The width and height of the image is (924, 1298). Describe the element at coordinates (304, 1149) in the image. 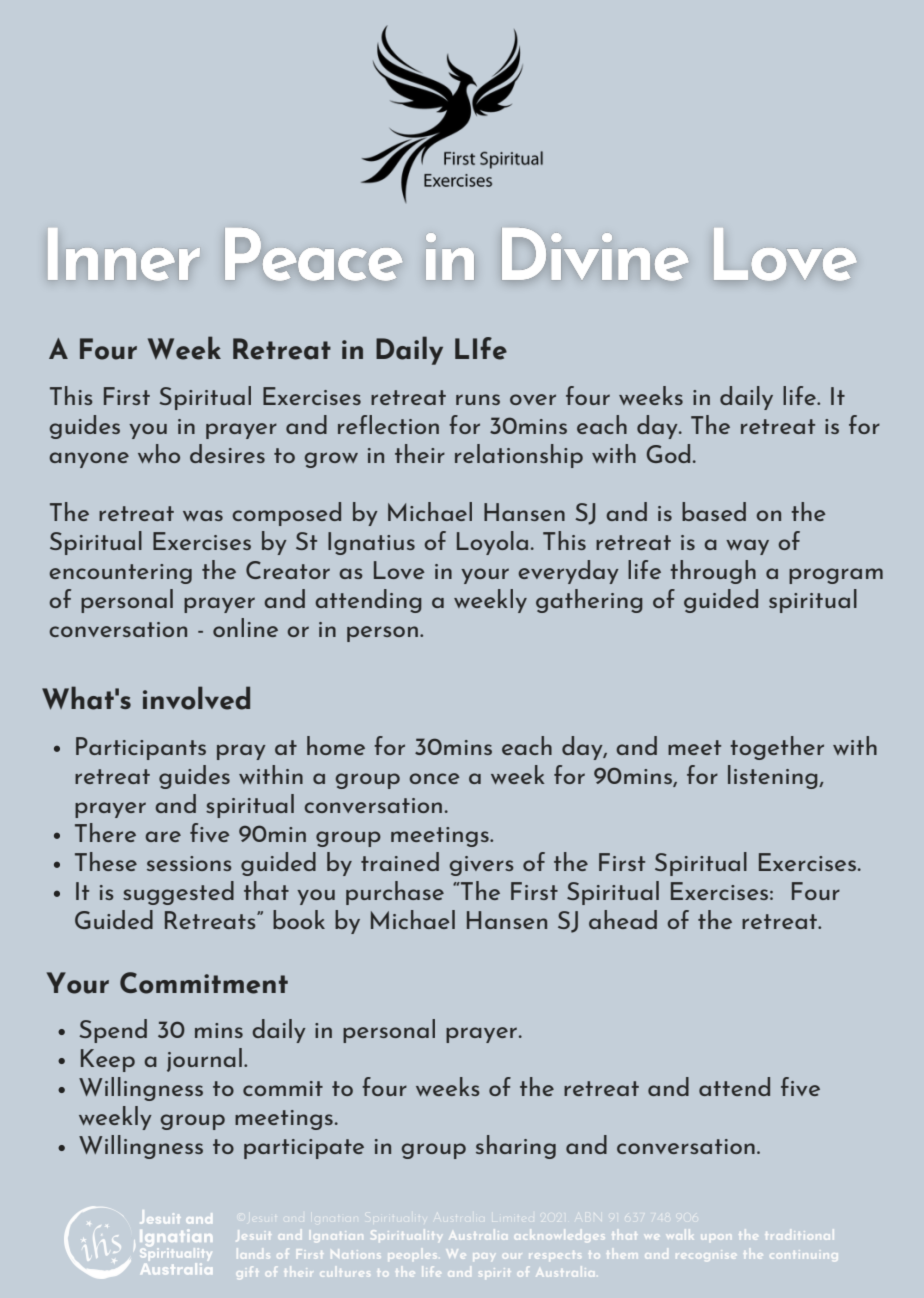

I see `participate` at that location.
